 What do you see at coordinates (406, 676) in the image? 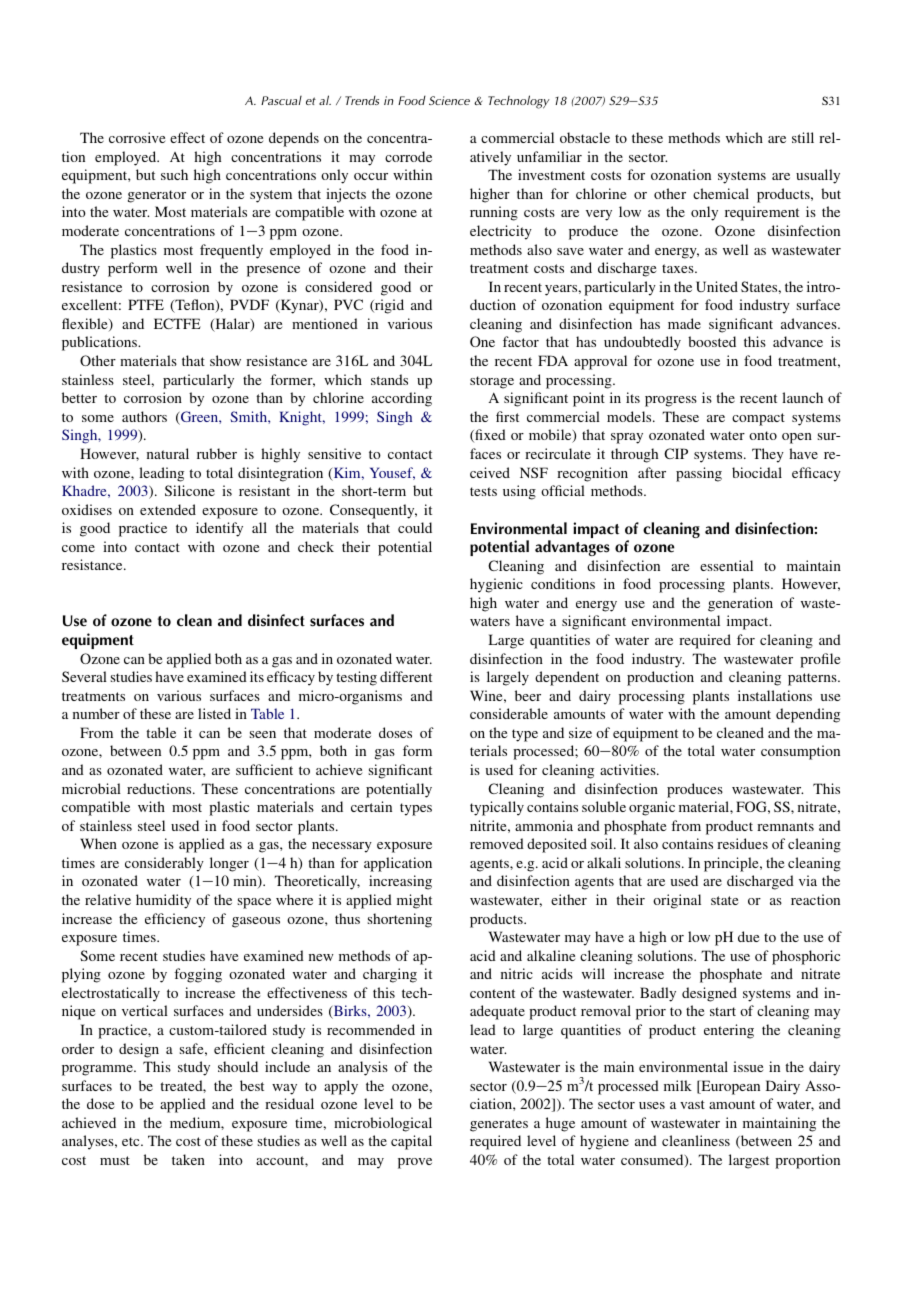
I see `different` at bounding box center [406, 676].
